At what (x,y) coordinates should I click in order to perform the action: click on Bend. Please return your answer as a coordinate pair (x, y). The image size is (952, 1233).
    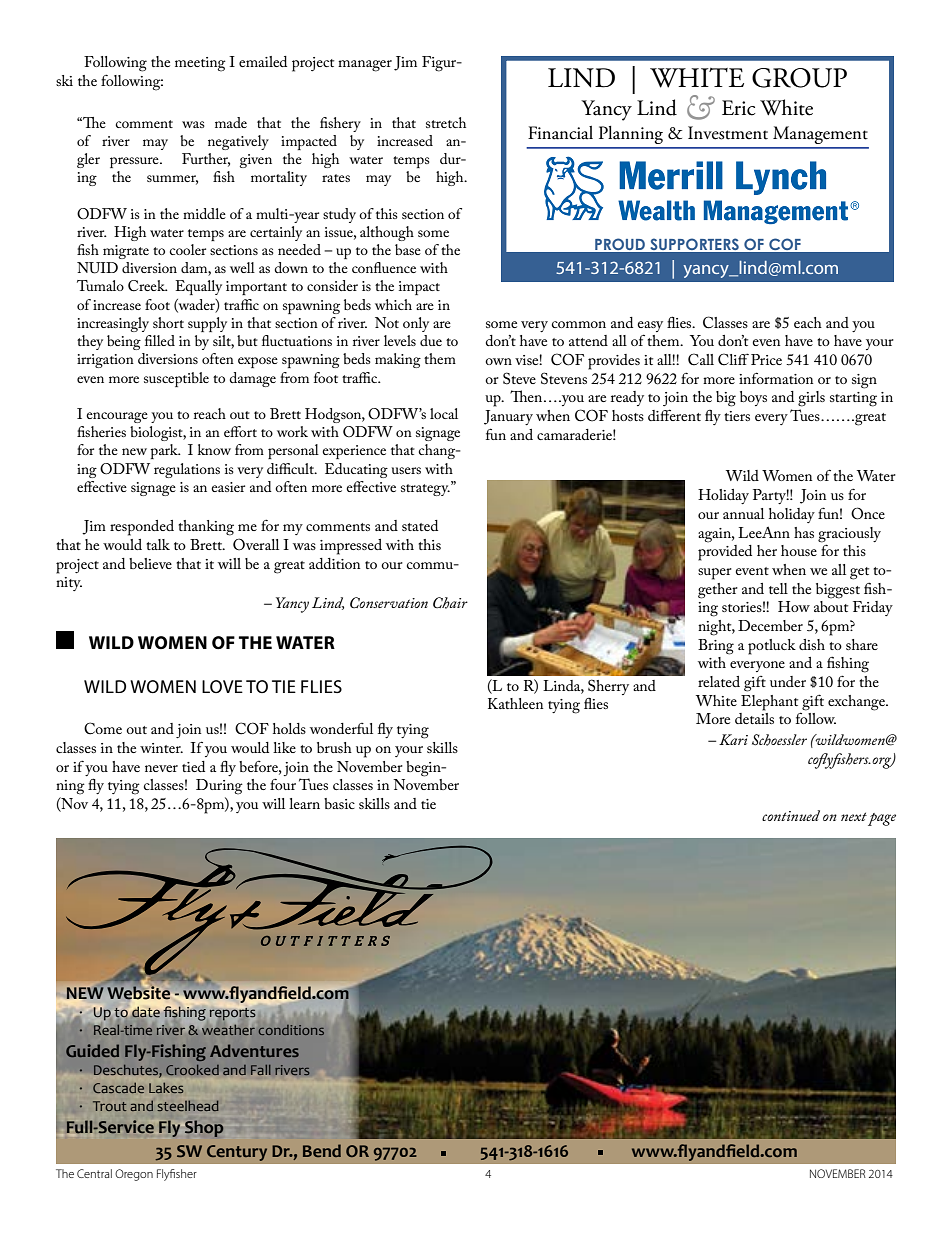
    Looking at the image, I should click on (322, 1150).
